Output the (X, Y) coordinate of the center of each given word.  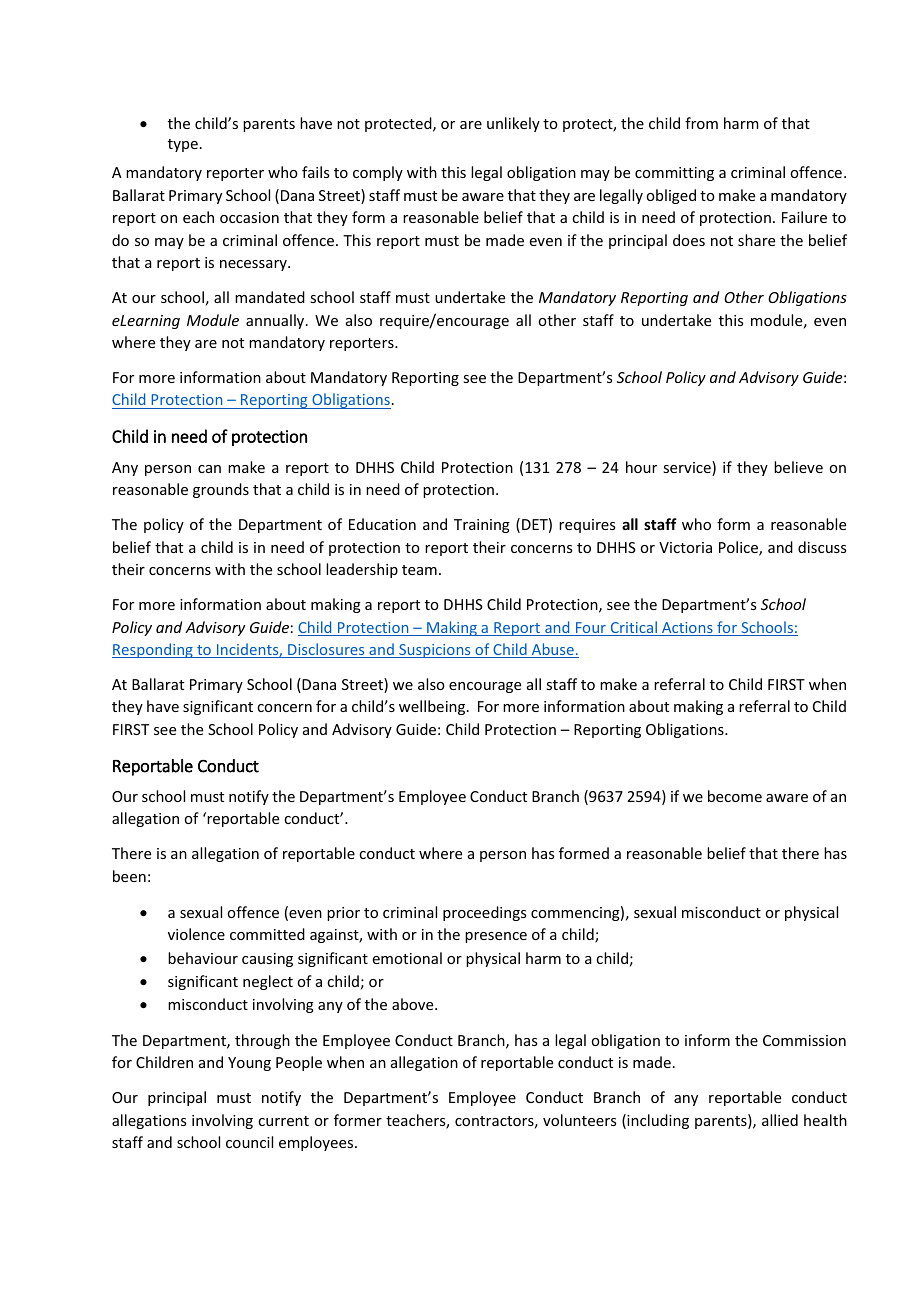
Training (482, 526)
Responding (153, 650)
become (735, 796)
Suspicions (435, 651)
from (701, 123)
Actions (687, 629)
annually (276, 321)
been (129, 876)
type (183, 145)
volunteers (579, 1120)
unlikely (513, 124)
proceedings (484, 913)
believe (798, 467)
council (249, 1142)
